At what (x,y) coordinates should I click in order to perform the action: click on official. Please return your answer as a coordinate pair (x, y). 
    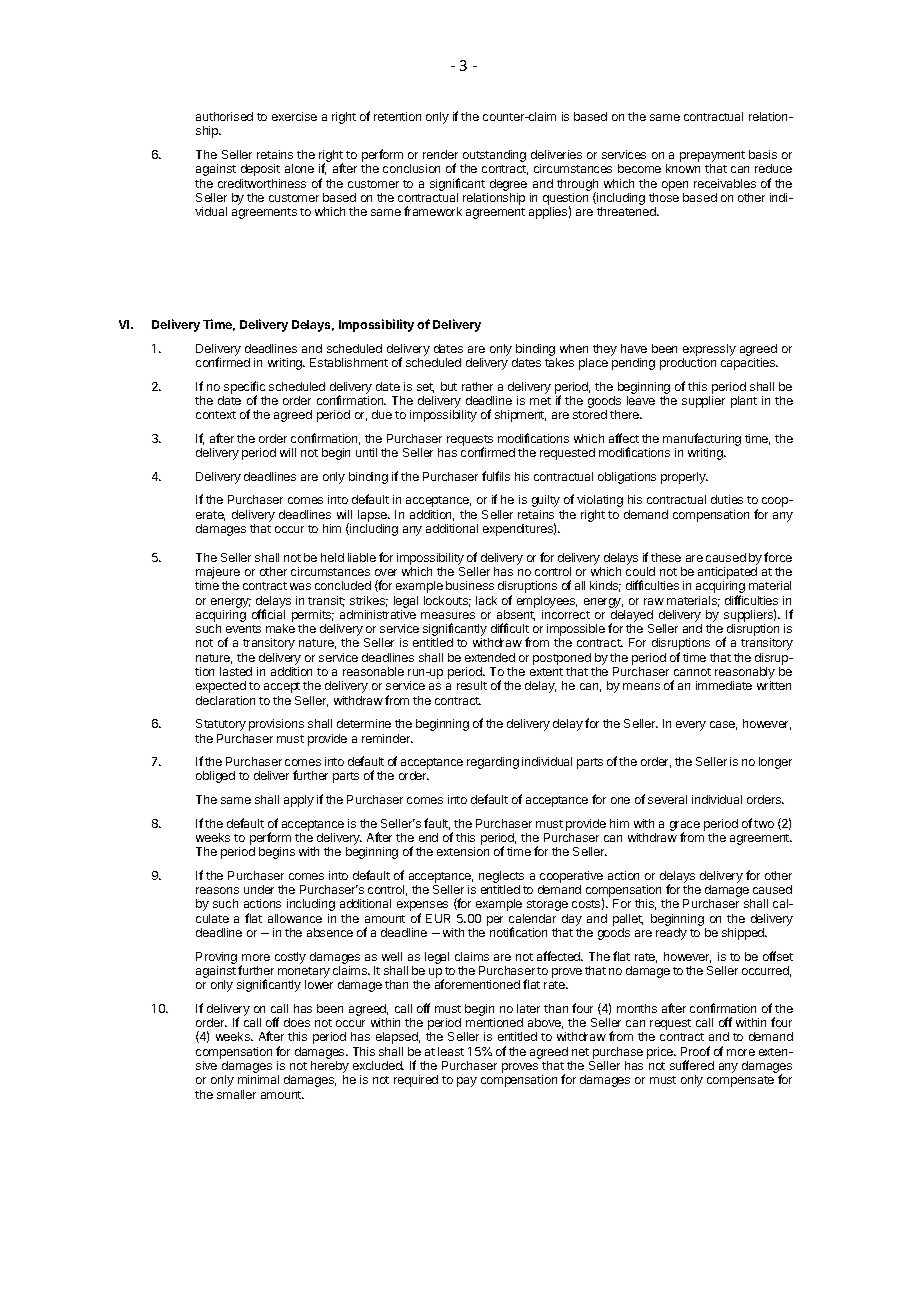
    Looking at the image, I should click on (268, 614).
